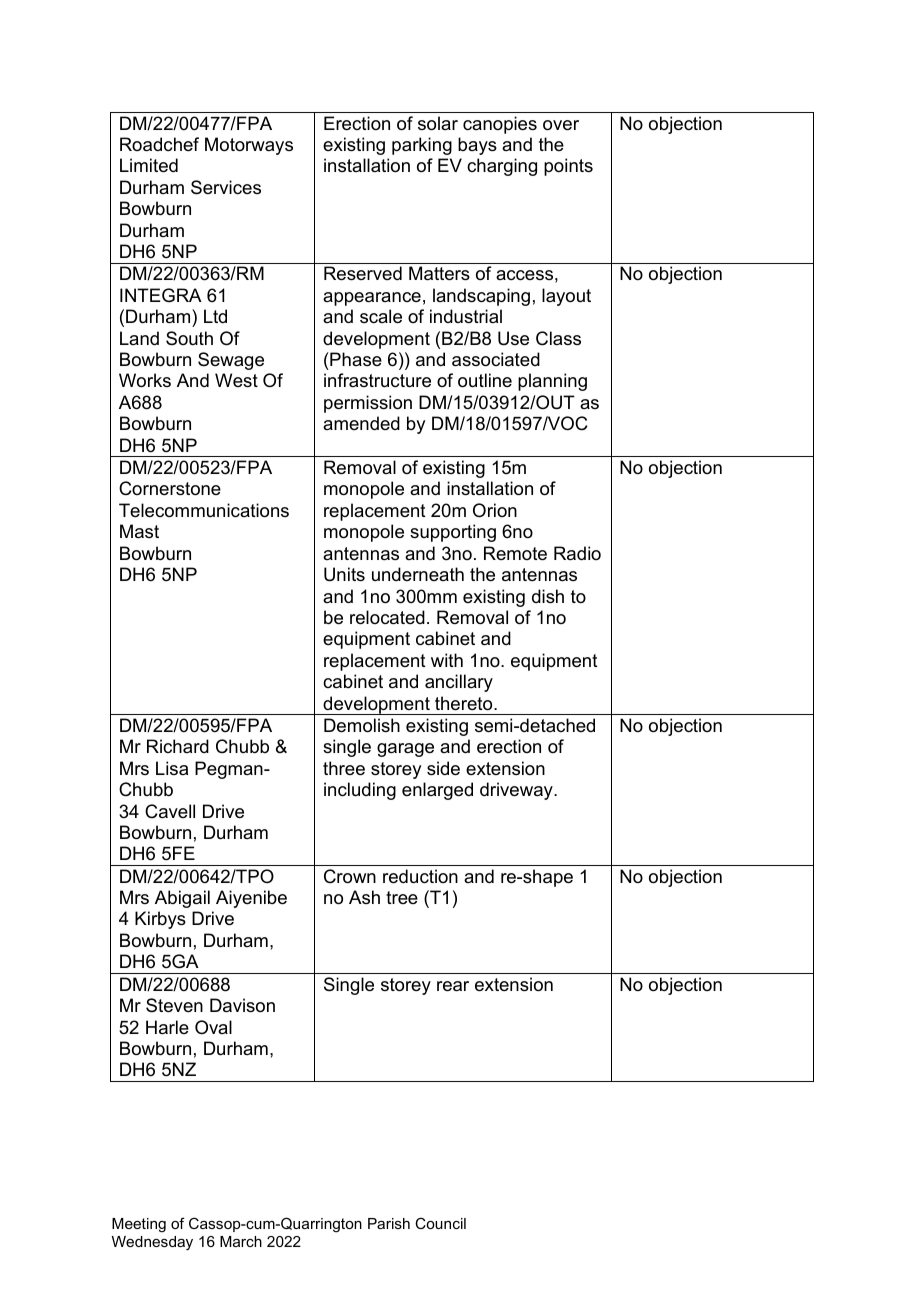 This document has height=1307, width=924. What do you see at coordinates (364, 897) in the document?
I see `Ash` at bounding box center [364, 897].
